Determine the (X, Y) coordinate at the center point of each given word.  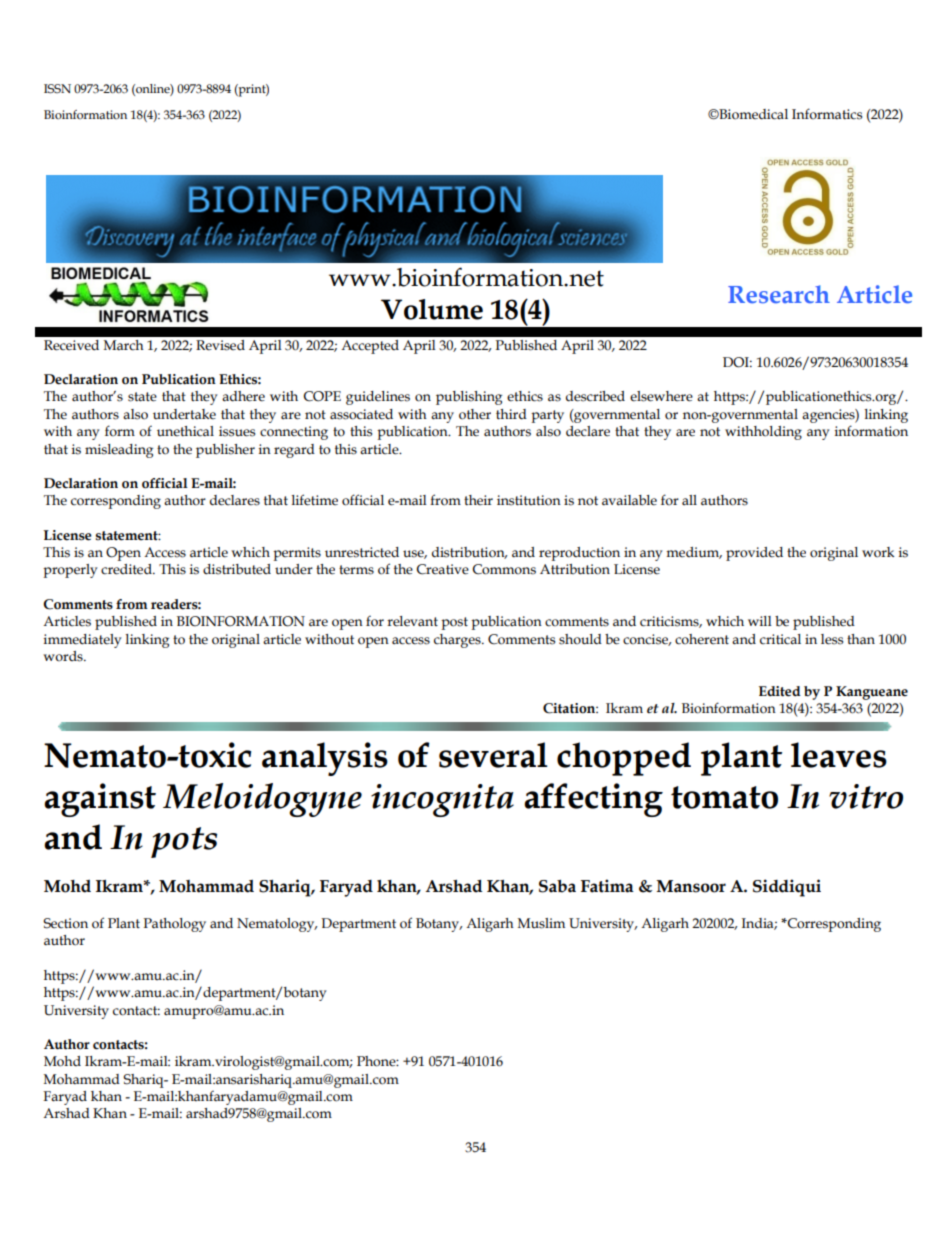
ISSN (57, 89)
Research (779, 294)
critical (780, 639)
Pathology (175, 925)
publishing (469, 398)
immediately (83, 641)
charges (458, 641)
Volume (432, 309)
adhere (243, 396)
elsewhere (661, 396)
